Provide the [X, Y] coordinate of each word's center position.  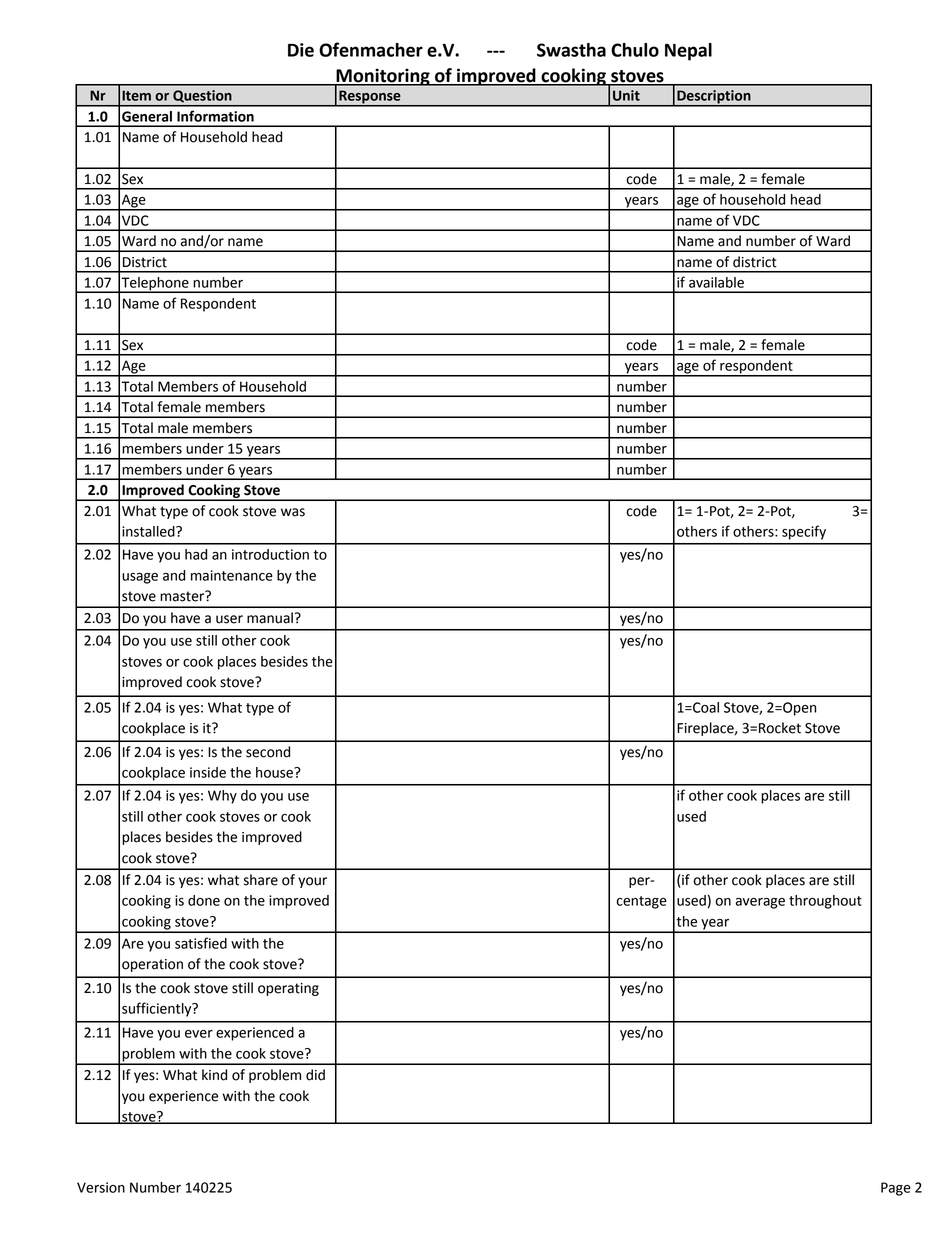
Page [896, 1189]
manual [270, 618]
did [315, 1075]
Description [714, 98]
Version [101, 1187]
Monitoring [383, 78]
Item [136, 95]
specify [804, 532]
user [229, 619]
